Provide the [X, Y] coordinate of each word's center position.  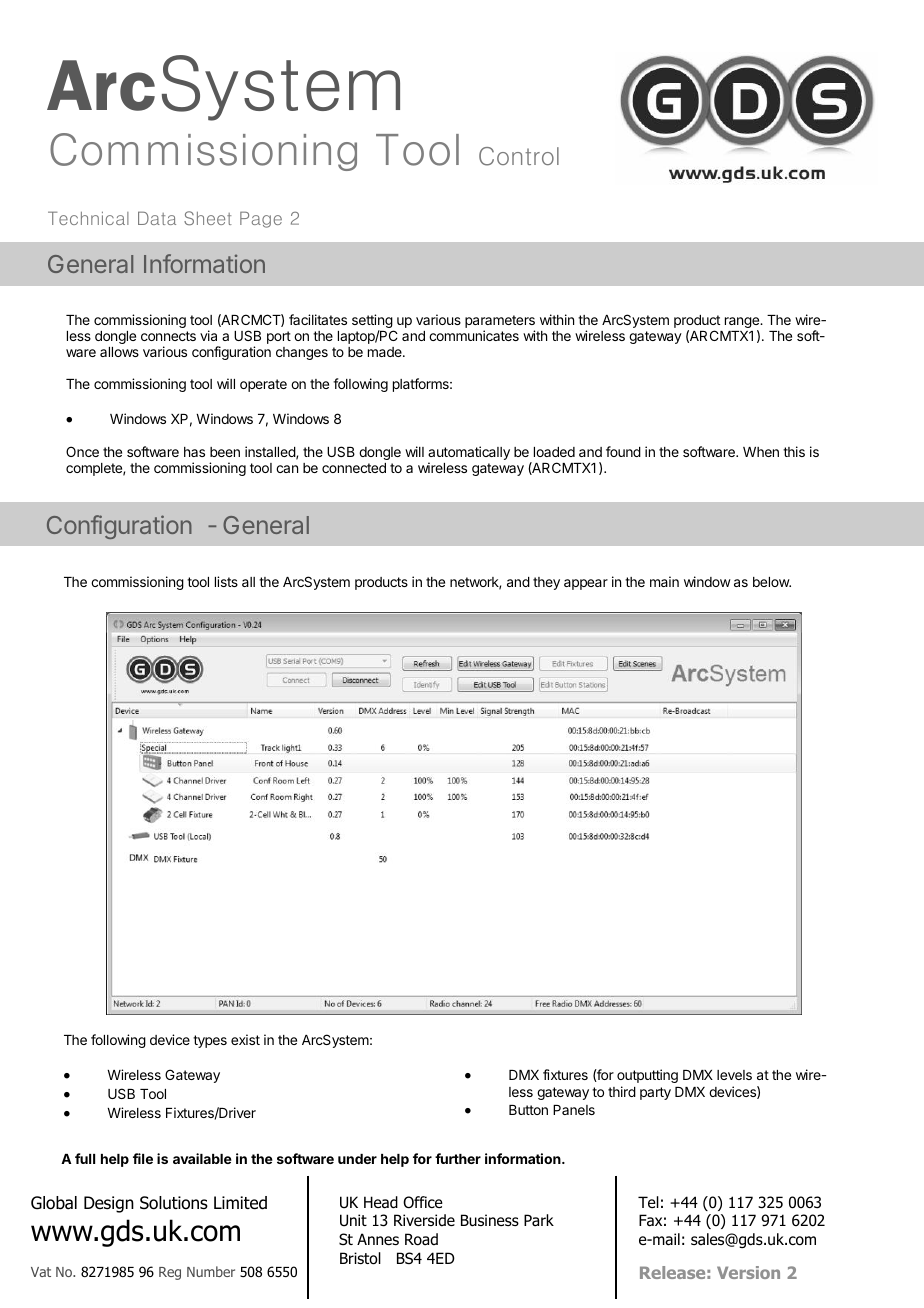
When [761, 452]
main [664, 581]
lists [226, 581]
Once [82, 451]
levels [734, 1075]
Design [109, 1204]
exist [245, 1039]
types [210, 1041]
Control [519, 156]
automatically [469, 454]
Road [421, 1239]
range [743, 324]
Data [157, 218]
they [546, 583]
